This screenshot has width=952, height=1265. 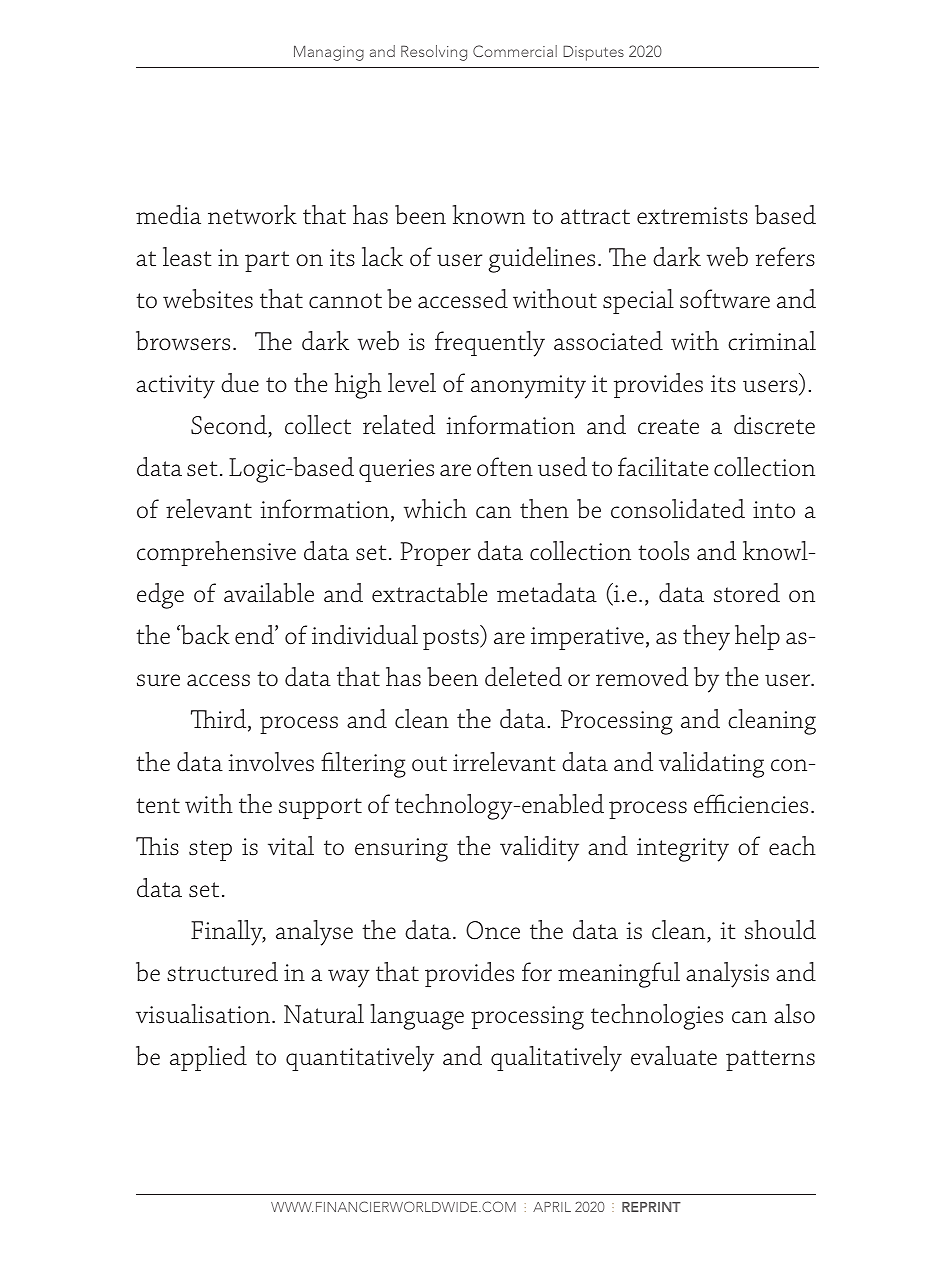 What do you see at coordinates (668, 427) in the screenshot?
I see `create` at bounding box center [668, 427].
